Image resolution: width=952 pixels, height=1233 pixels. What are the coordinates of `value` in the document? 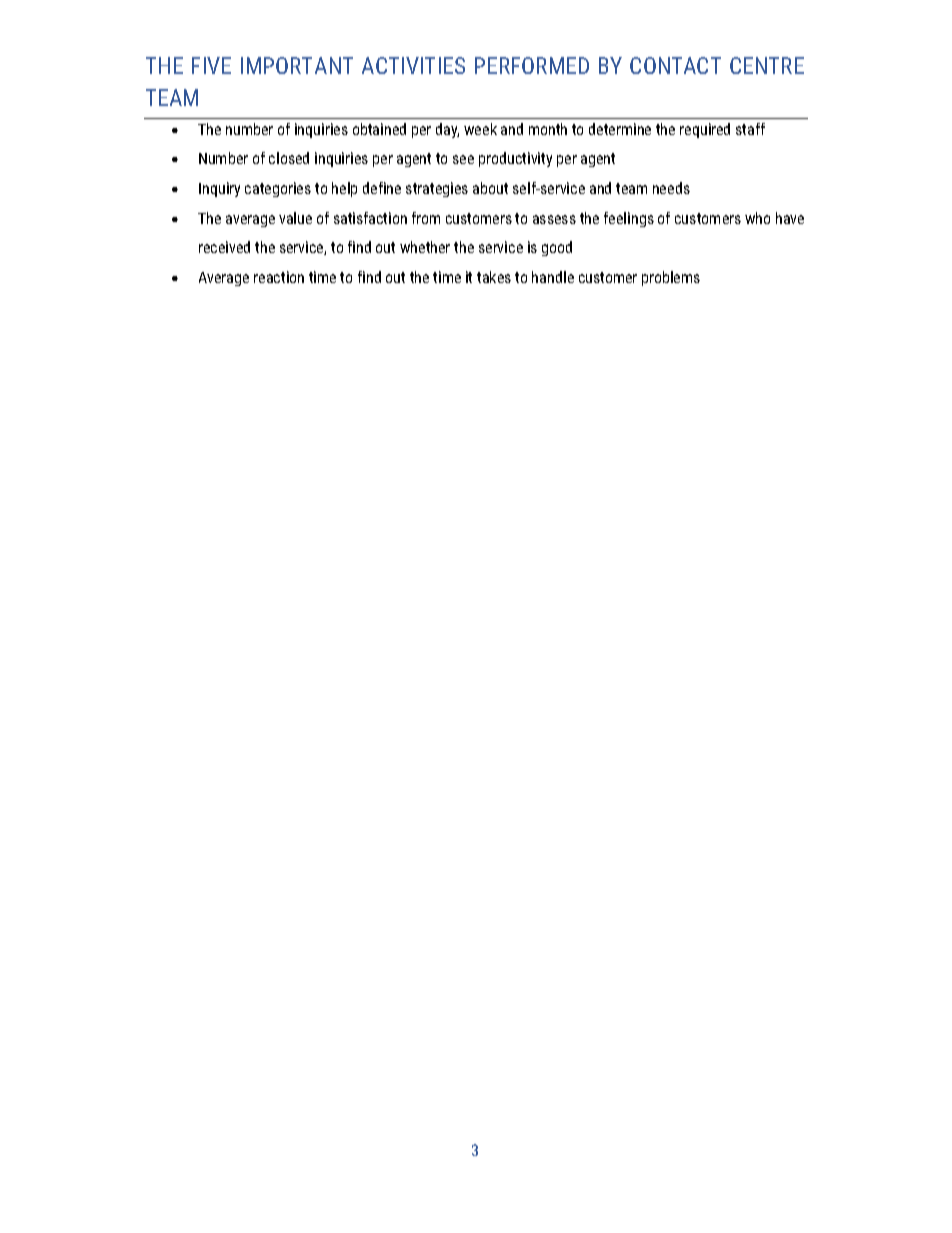 It's located at (295, 218).
